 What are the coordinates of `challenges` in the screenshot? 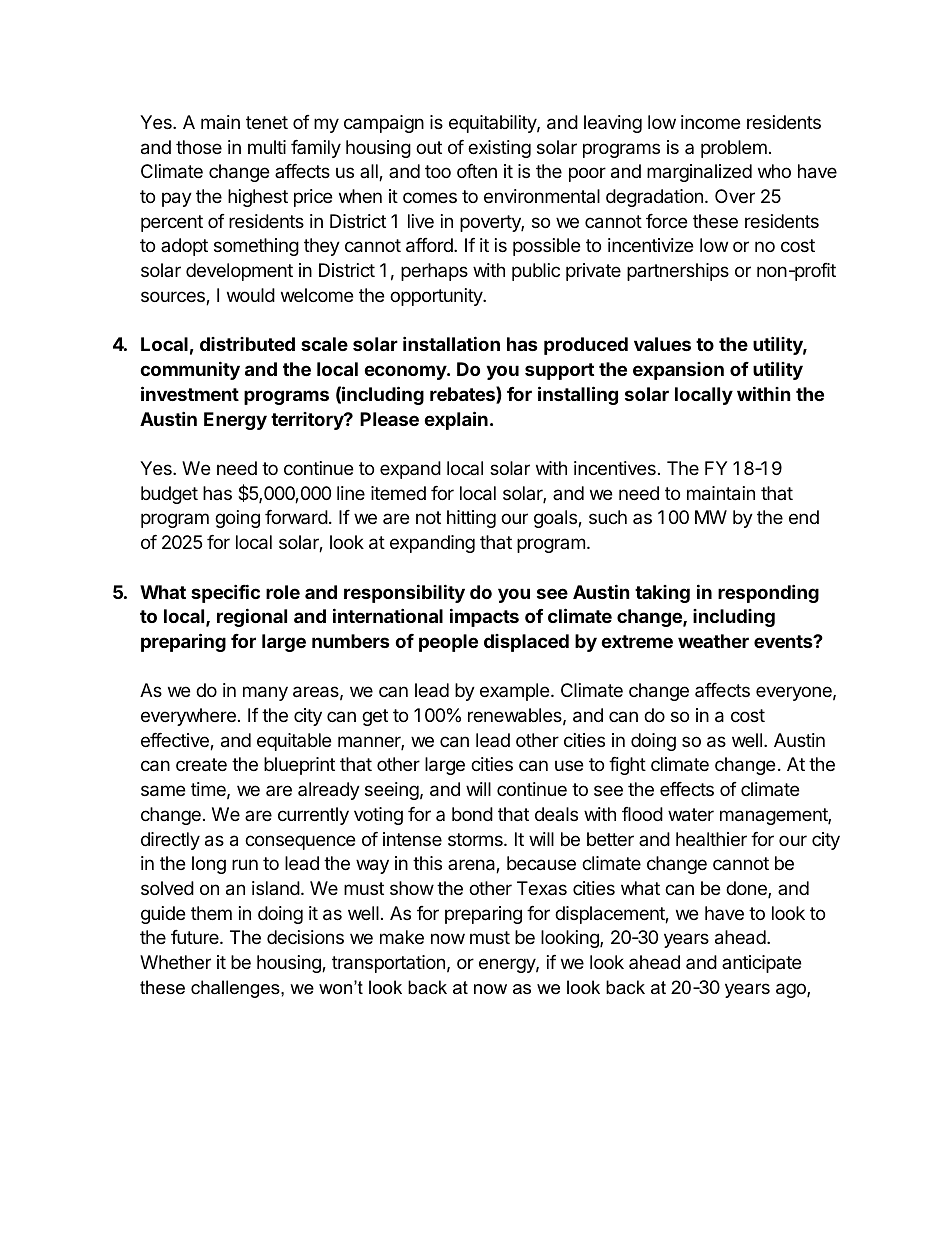 It's located at (236, 989).
